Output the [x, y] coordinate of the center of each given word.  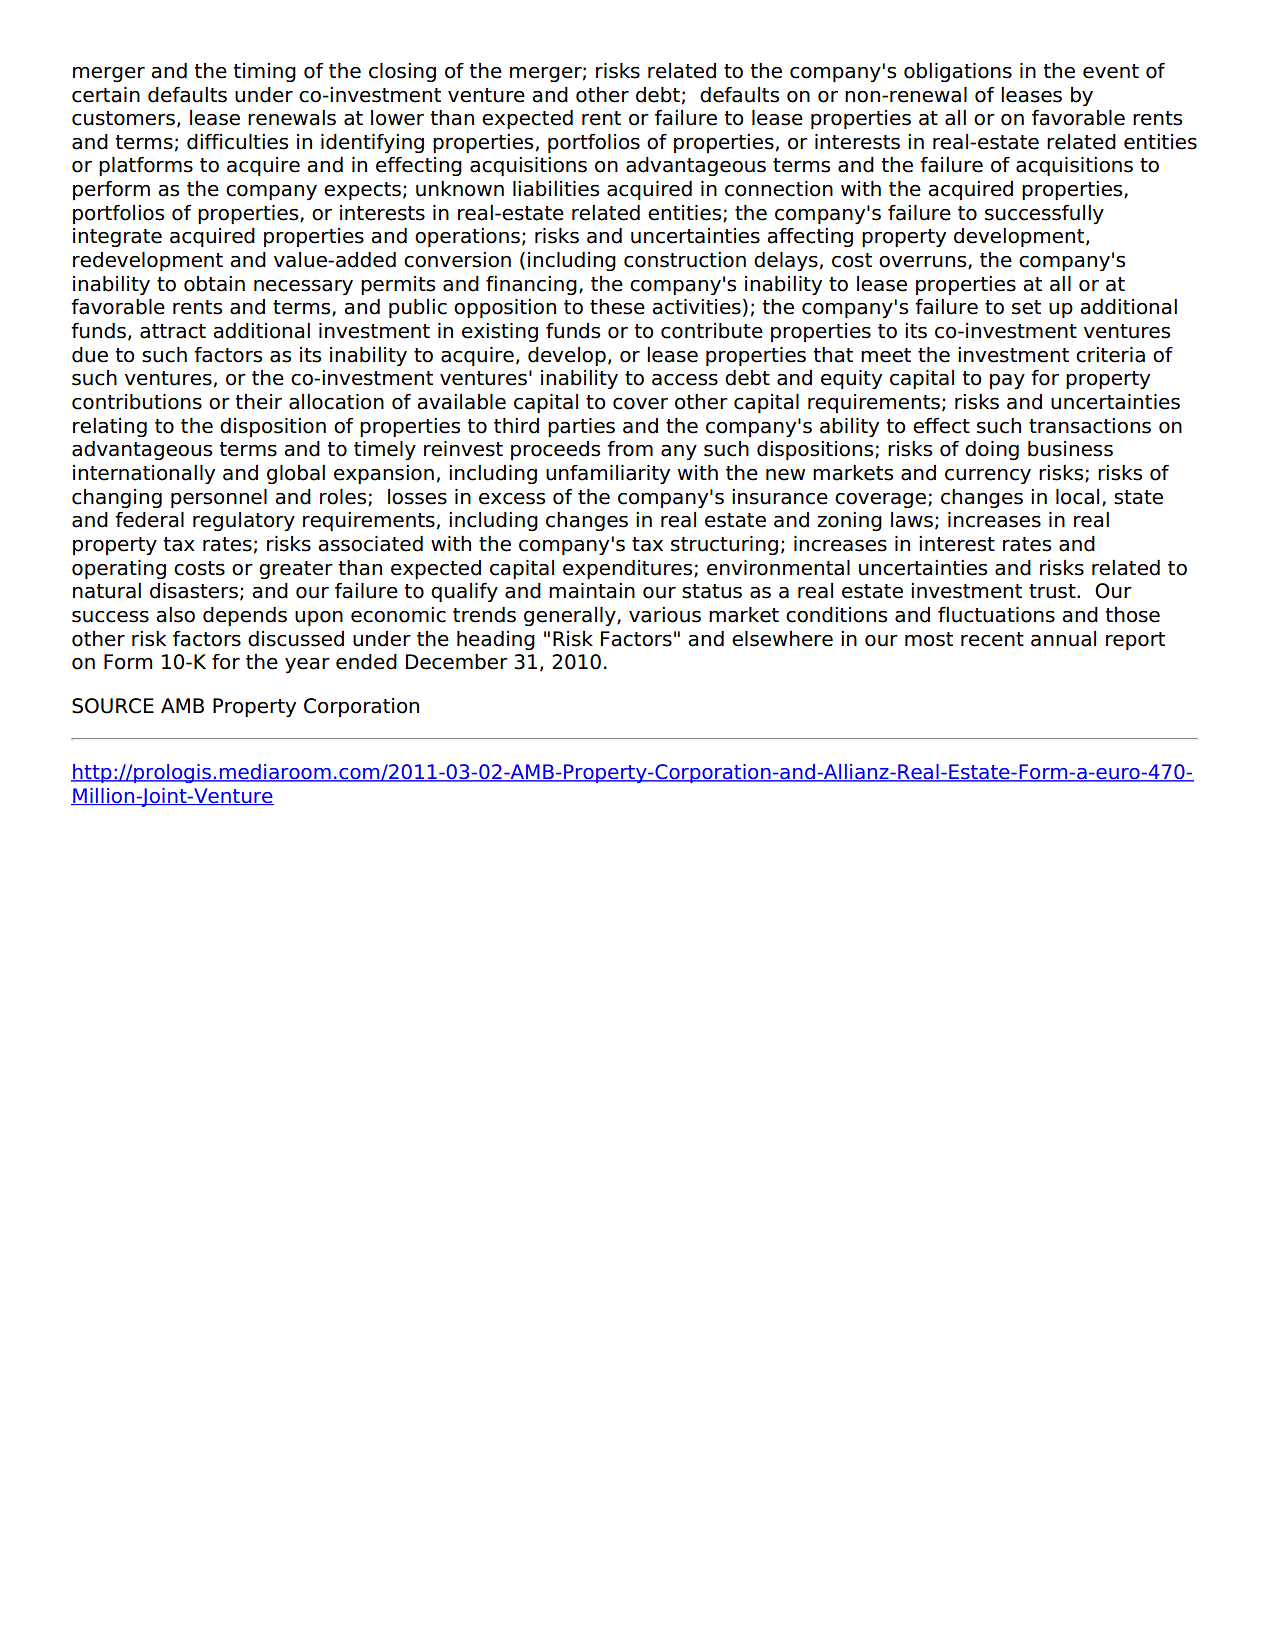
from [630, 449]
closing [402, 72]
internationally [144, 474]
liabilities [556, 189]
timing [264, 72]
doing [992, 450]
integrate [117, 237]
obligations [958, 72]
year [307, 665]
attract [173, 331]
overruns [924, 262]
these [617, 307]
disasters [194, 591]
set [1026, 307]
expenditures [629, 569]
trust [1053, 591]
